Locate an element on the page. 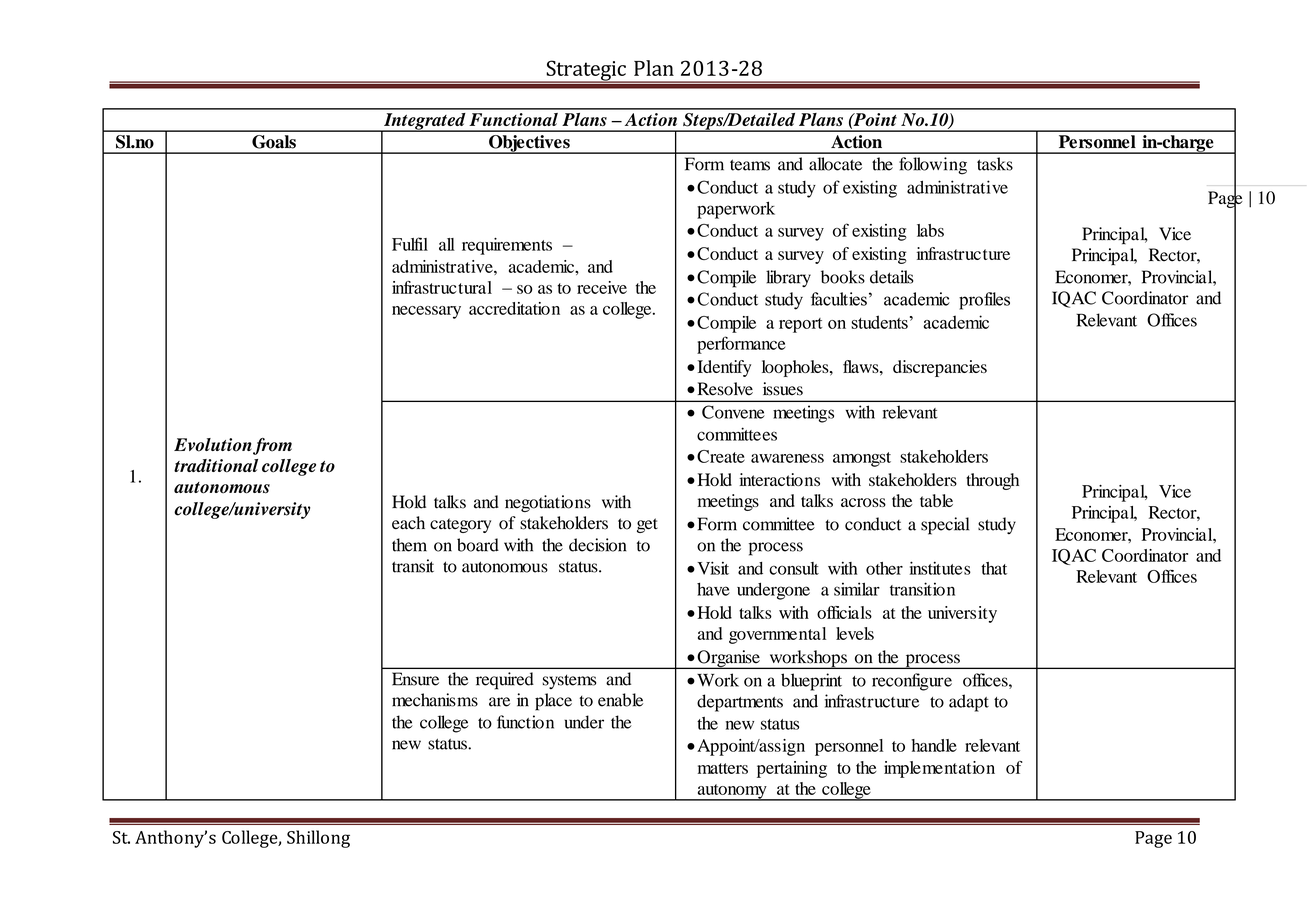 This page has width=1308, height=924. students is located at coordinates (879, 322).
